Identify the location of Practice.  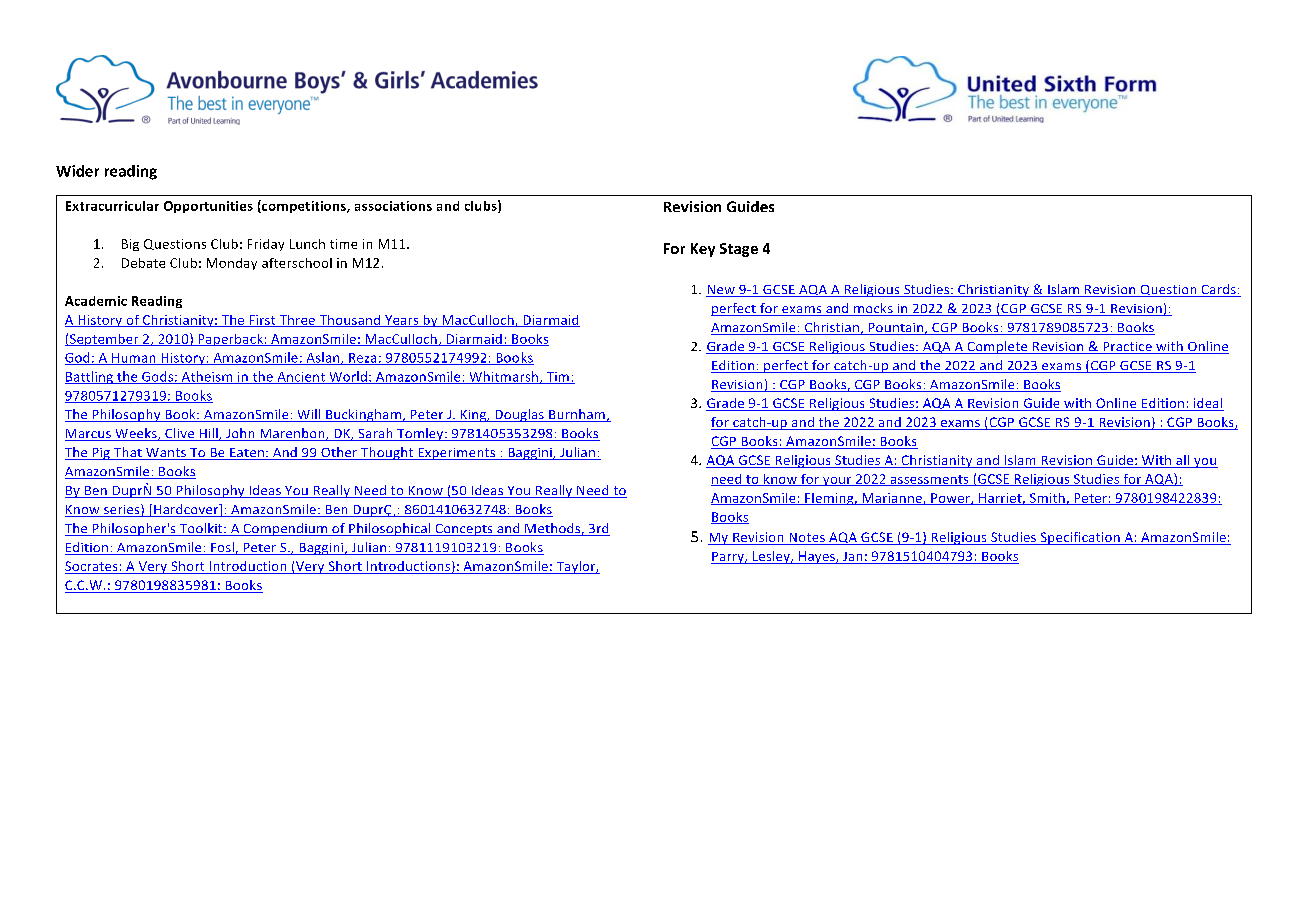
(1127, 348).
